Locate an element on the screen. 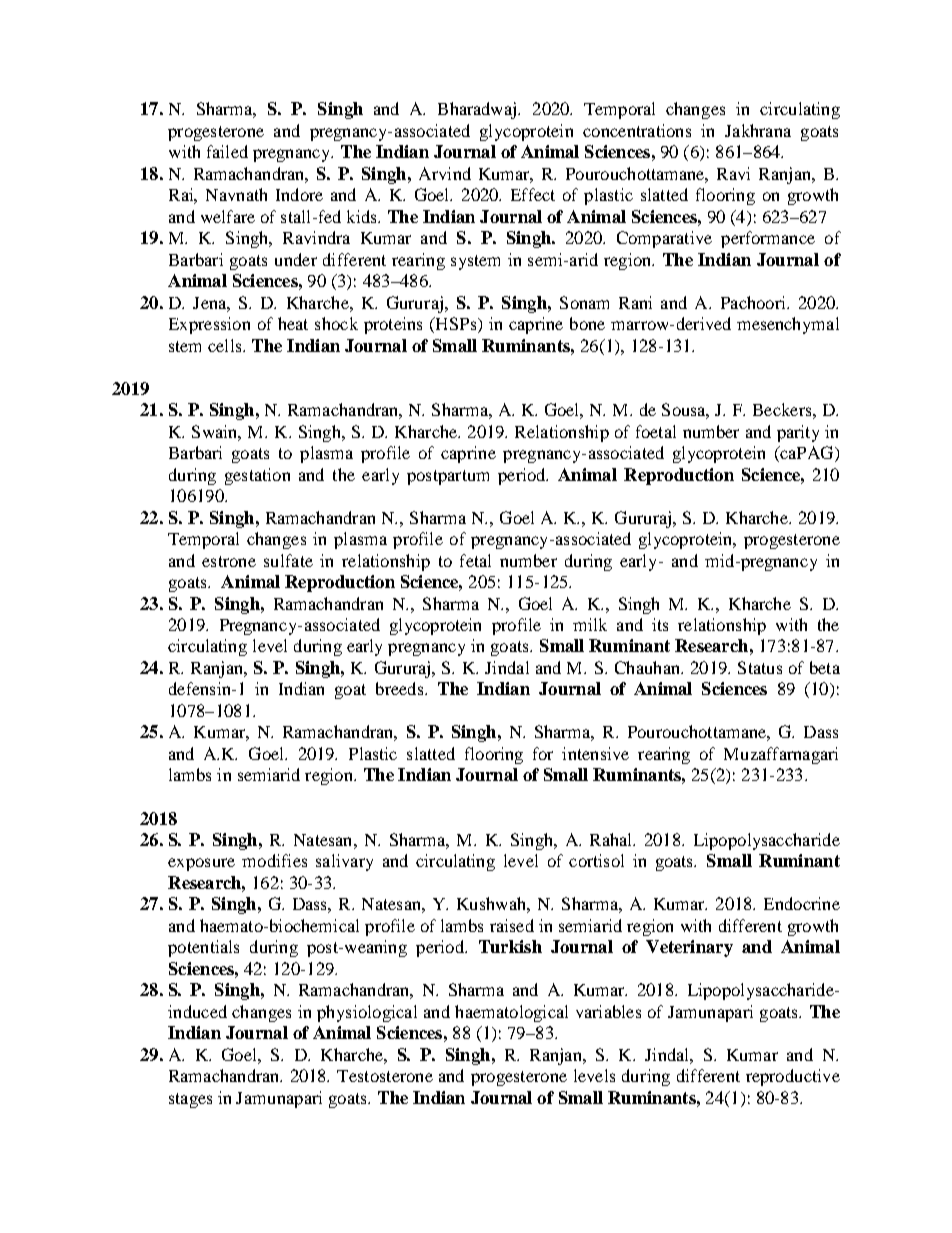 The image size is (952, 1233). sulfate is located at coordinates (288, 560).
